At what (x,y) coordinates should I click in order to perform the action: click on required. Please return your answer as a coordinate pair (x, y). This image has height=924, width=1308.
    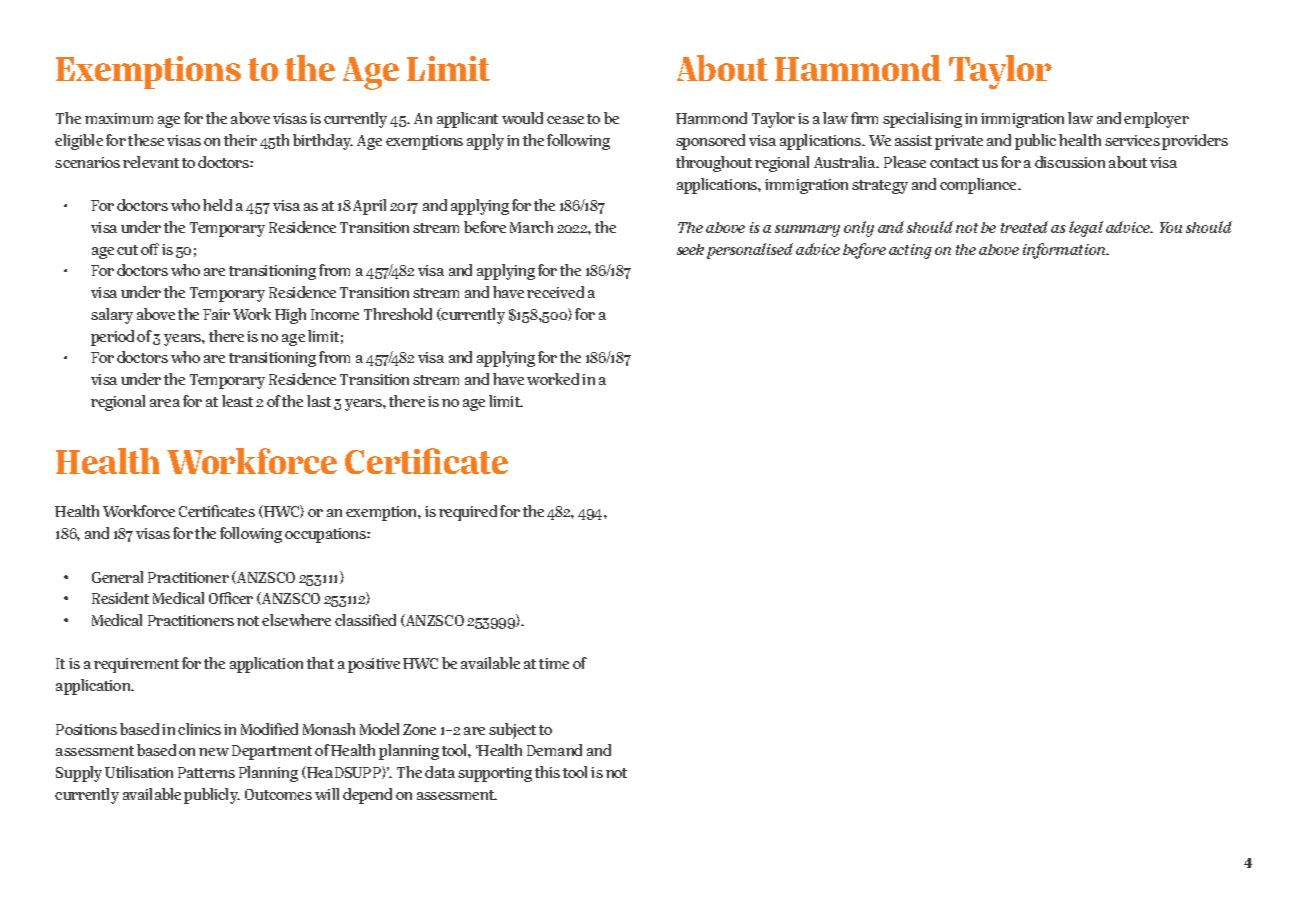
    Looking at the image, I should click on (468, 513).
